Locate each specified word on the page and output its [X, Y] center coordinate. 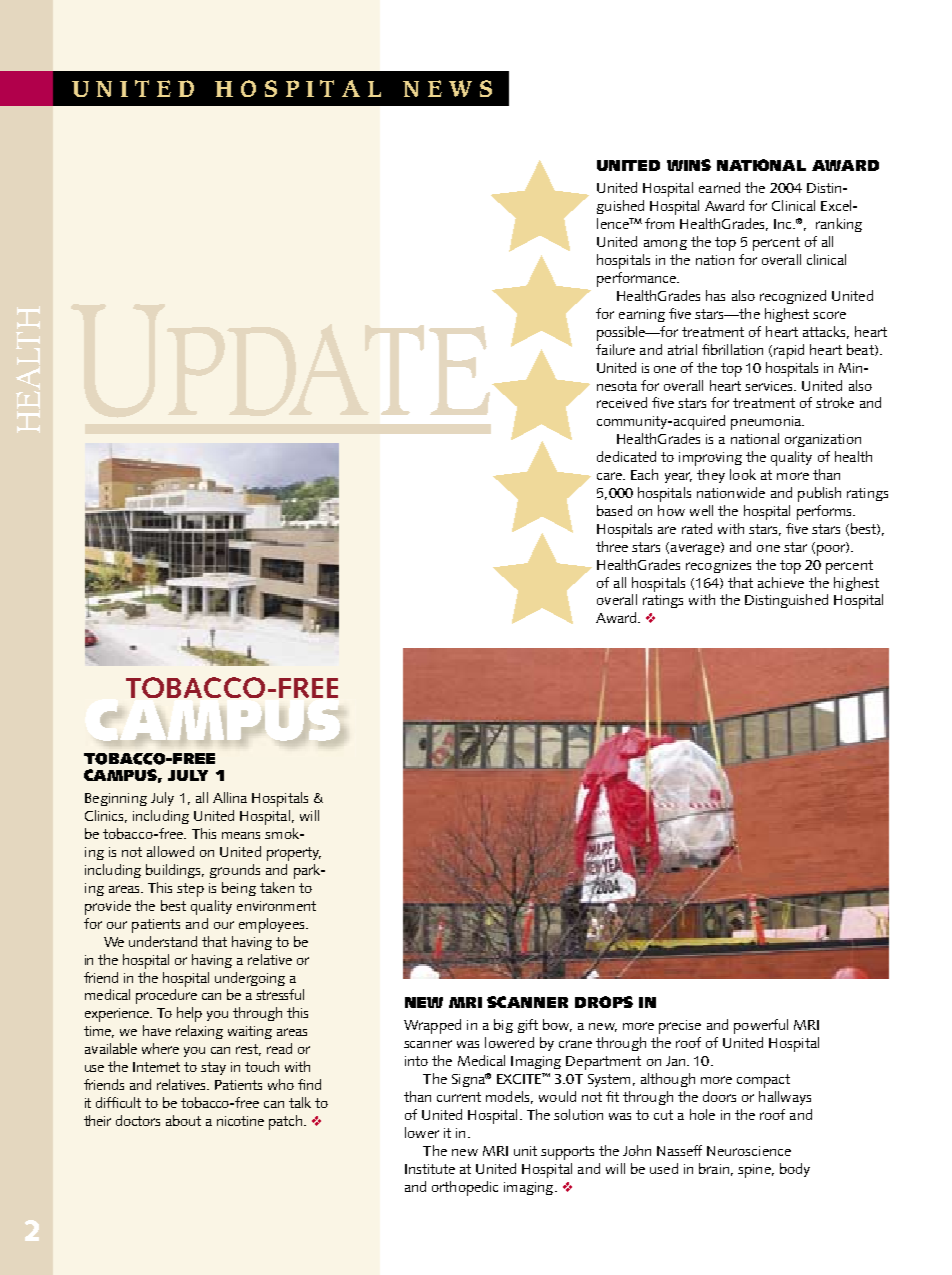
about [183, 1120]
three [612, 546]
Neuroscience [749, 1151]
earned [719, 187]
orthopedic [465, 1188]
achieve [781, 582]
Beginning [116, 799]
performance [637, 279]
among [665, 245]
